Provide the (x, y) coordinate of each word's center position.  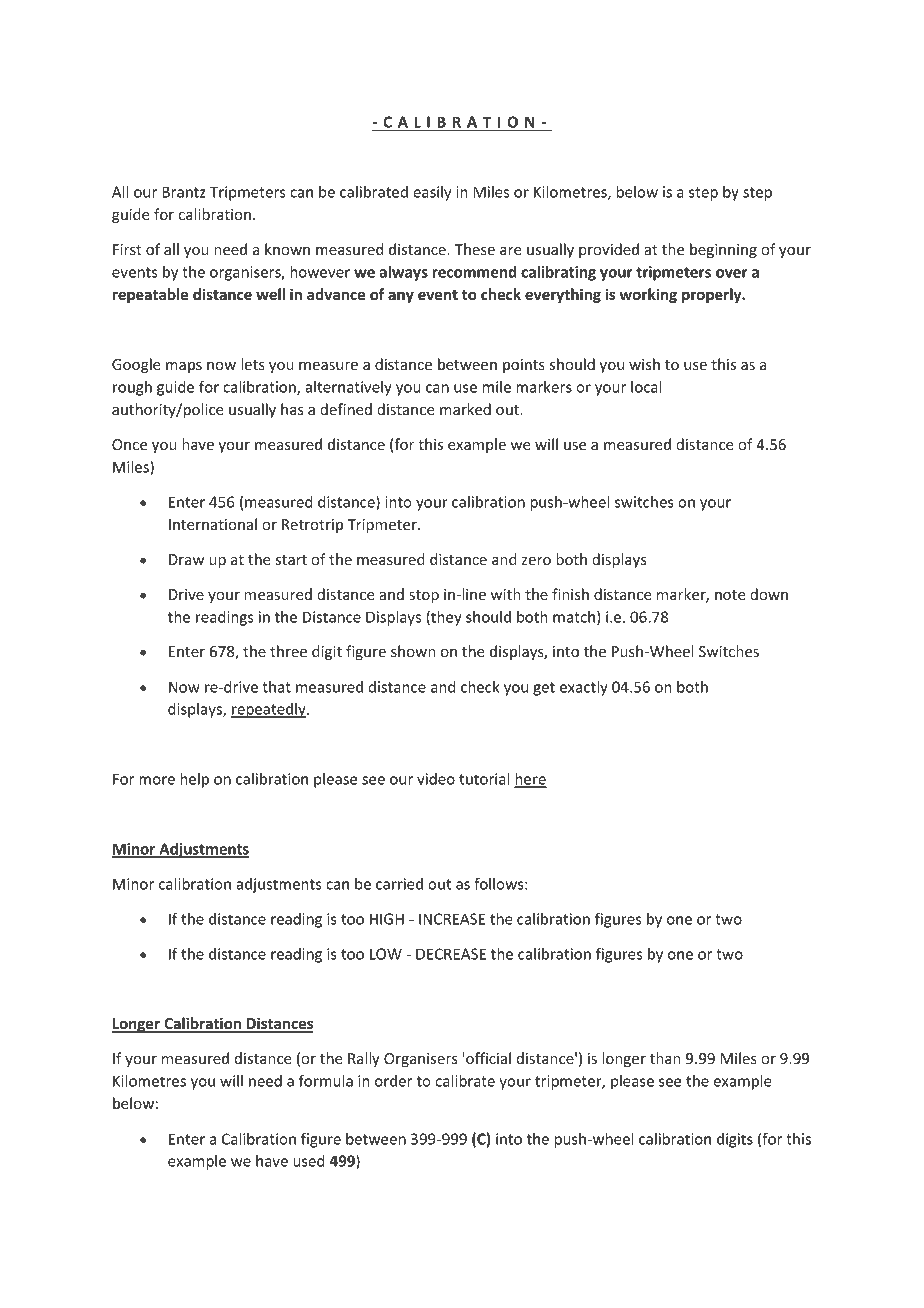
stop (424, 596)
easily (432, 193)
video (436, 779)
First (127, 249)
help (194, 780)
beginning (723, 250)
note (730, 595)
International (213, 524)
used (309, 1161)
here (530, 780)
